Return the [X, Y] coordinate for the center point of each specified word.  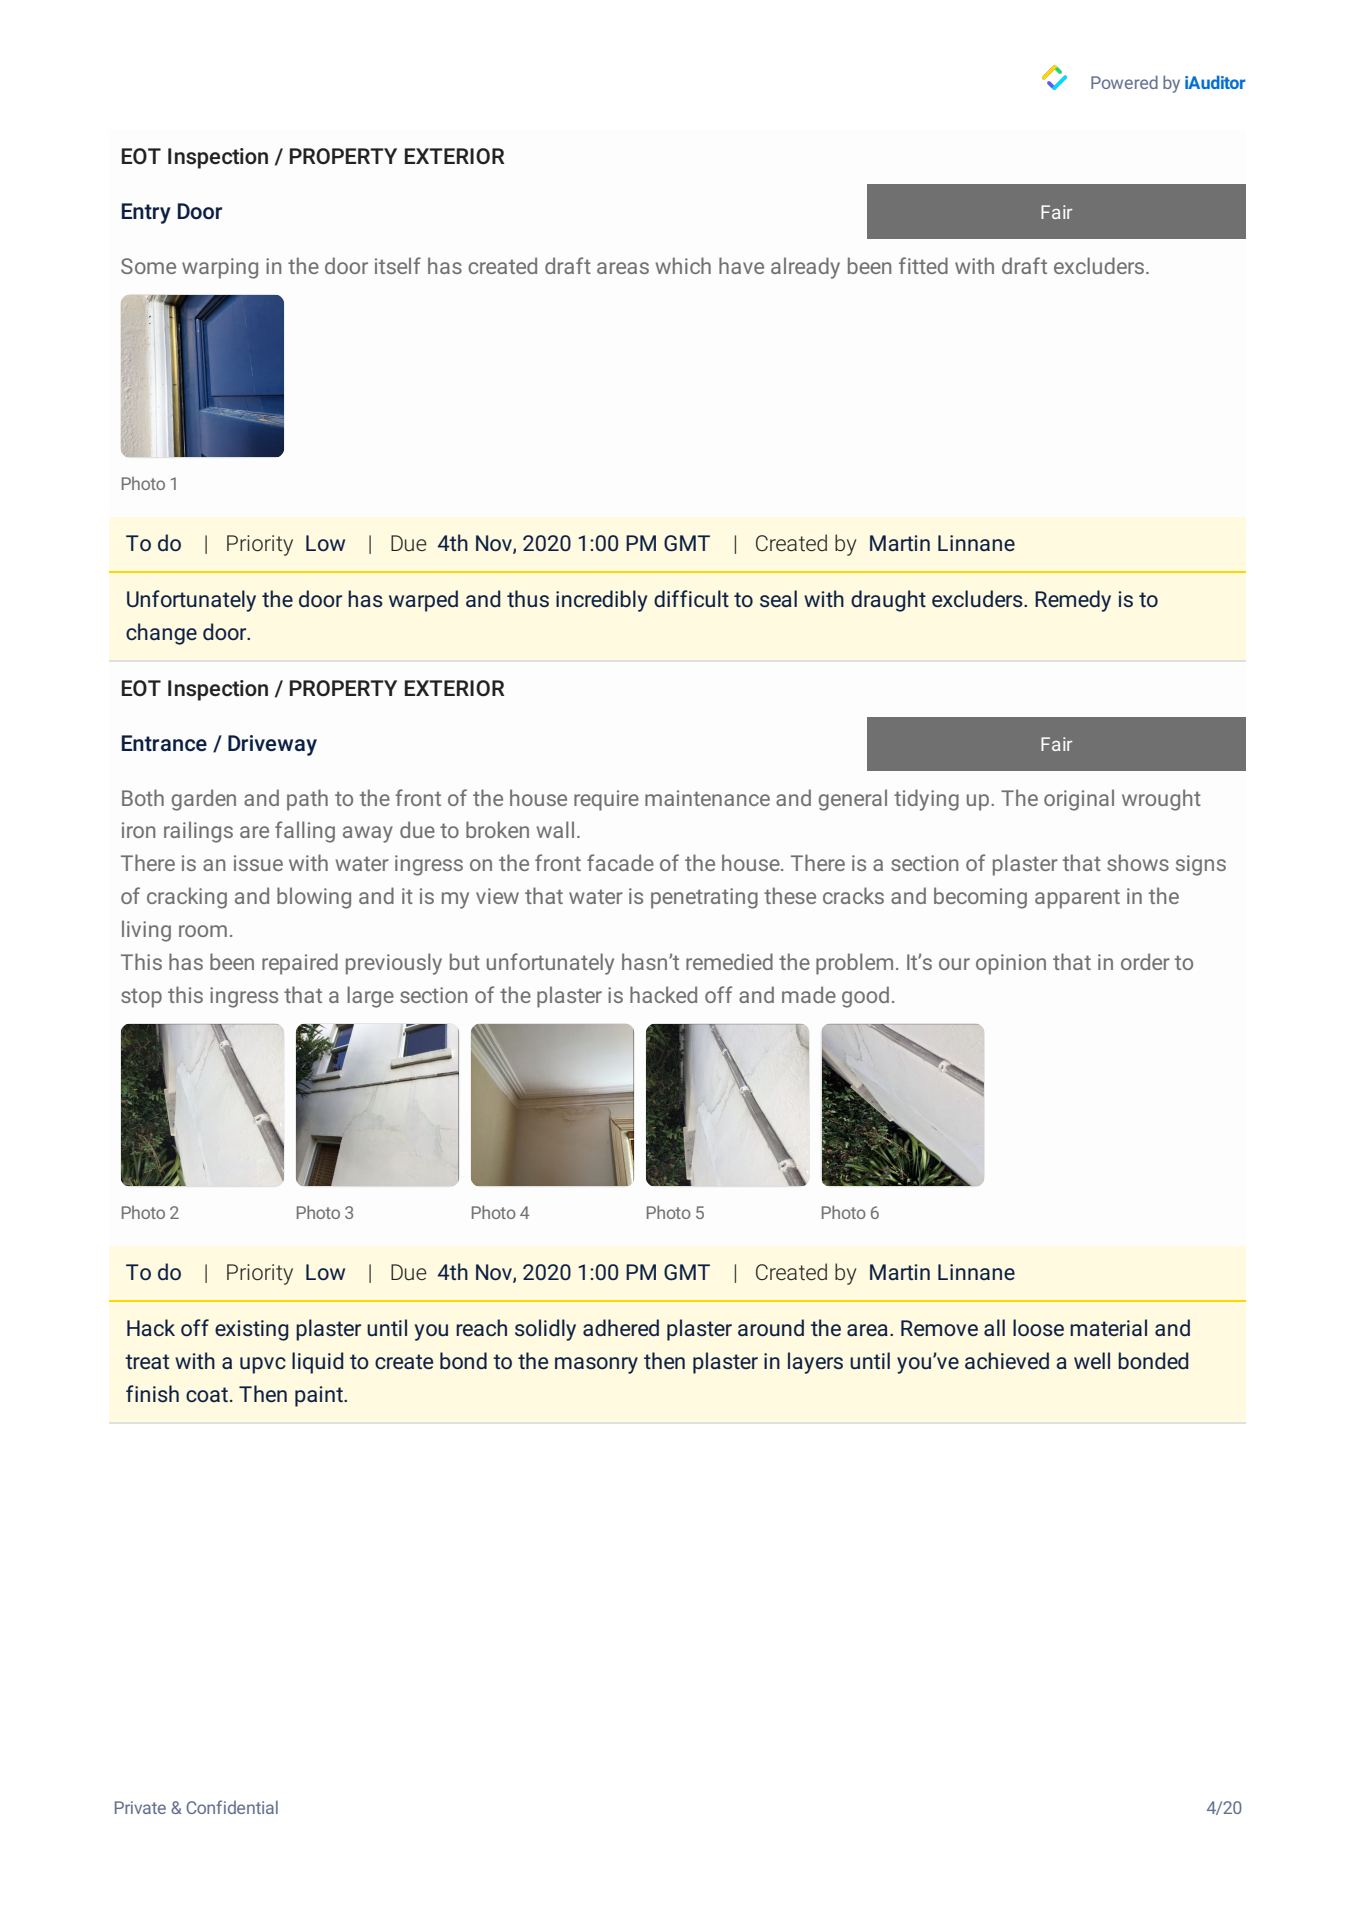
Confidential [232, 1807]
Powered [1124, 82]
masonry [596, 1365]
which [683, 265]
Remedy [1073, 601]
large [370, 997]
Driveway [272, 745]
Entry [146, 213]
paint [320, 1396]
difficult [691, 598]
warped [423, 601]
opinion [1011, 964]
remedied [729, 961]
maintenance [707, 798]
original [1079, 800]
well [1092, 1360]
